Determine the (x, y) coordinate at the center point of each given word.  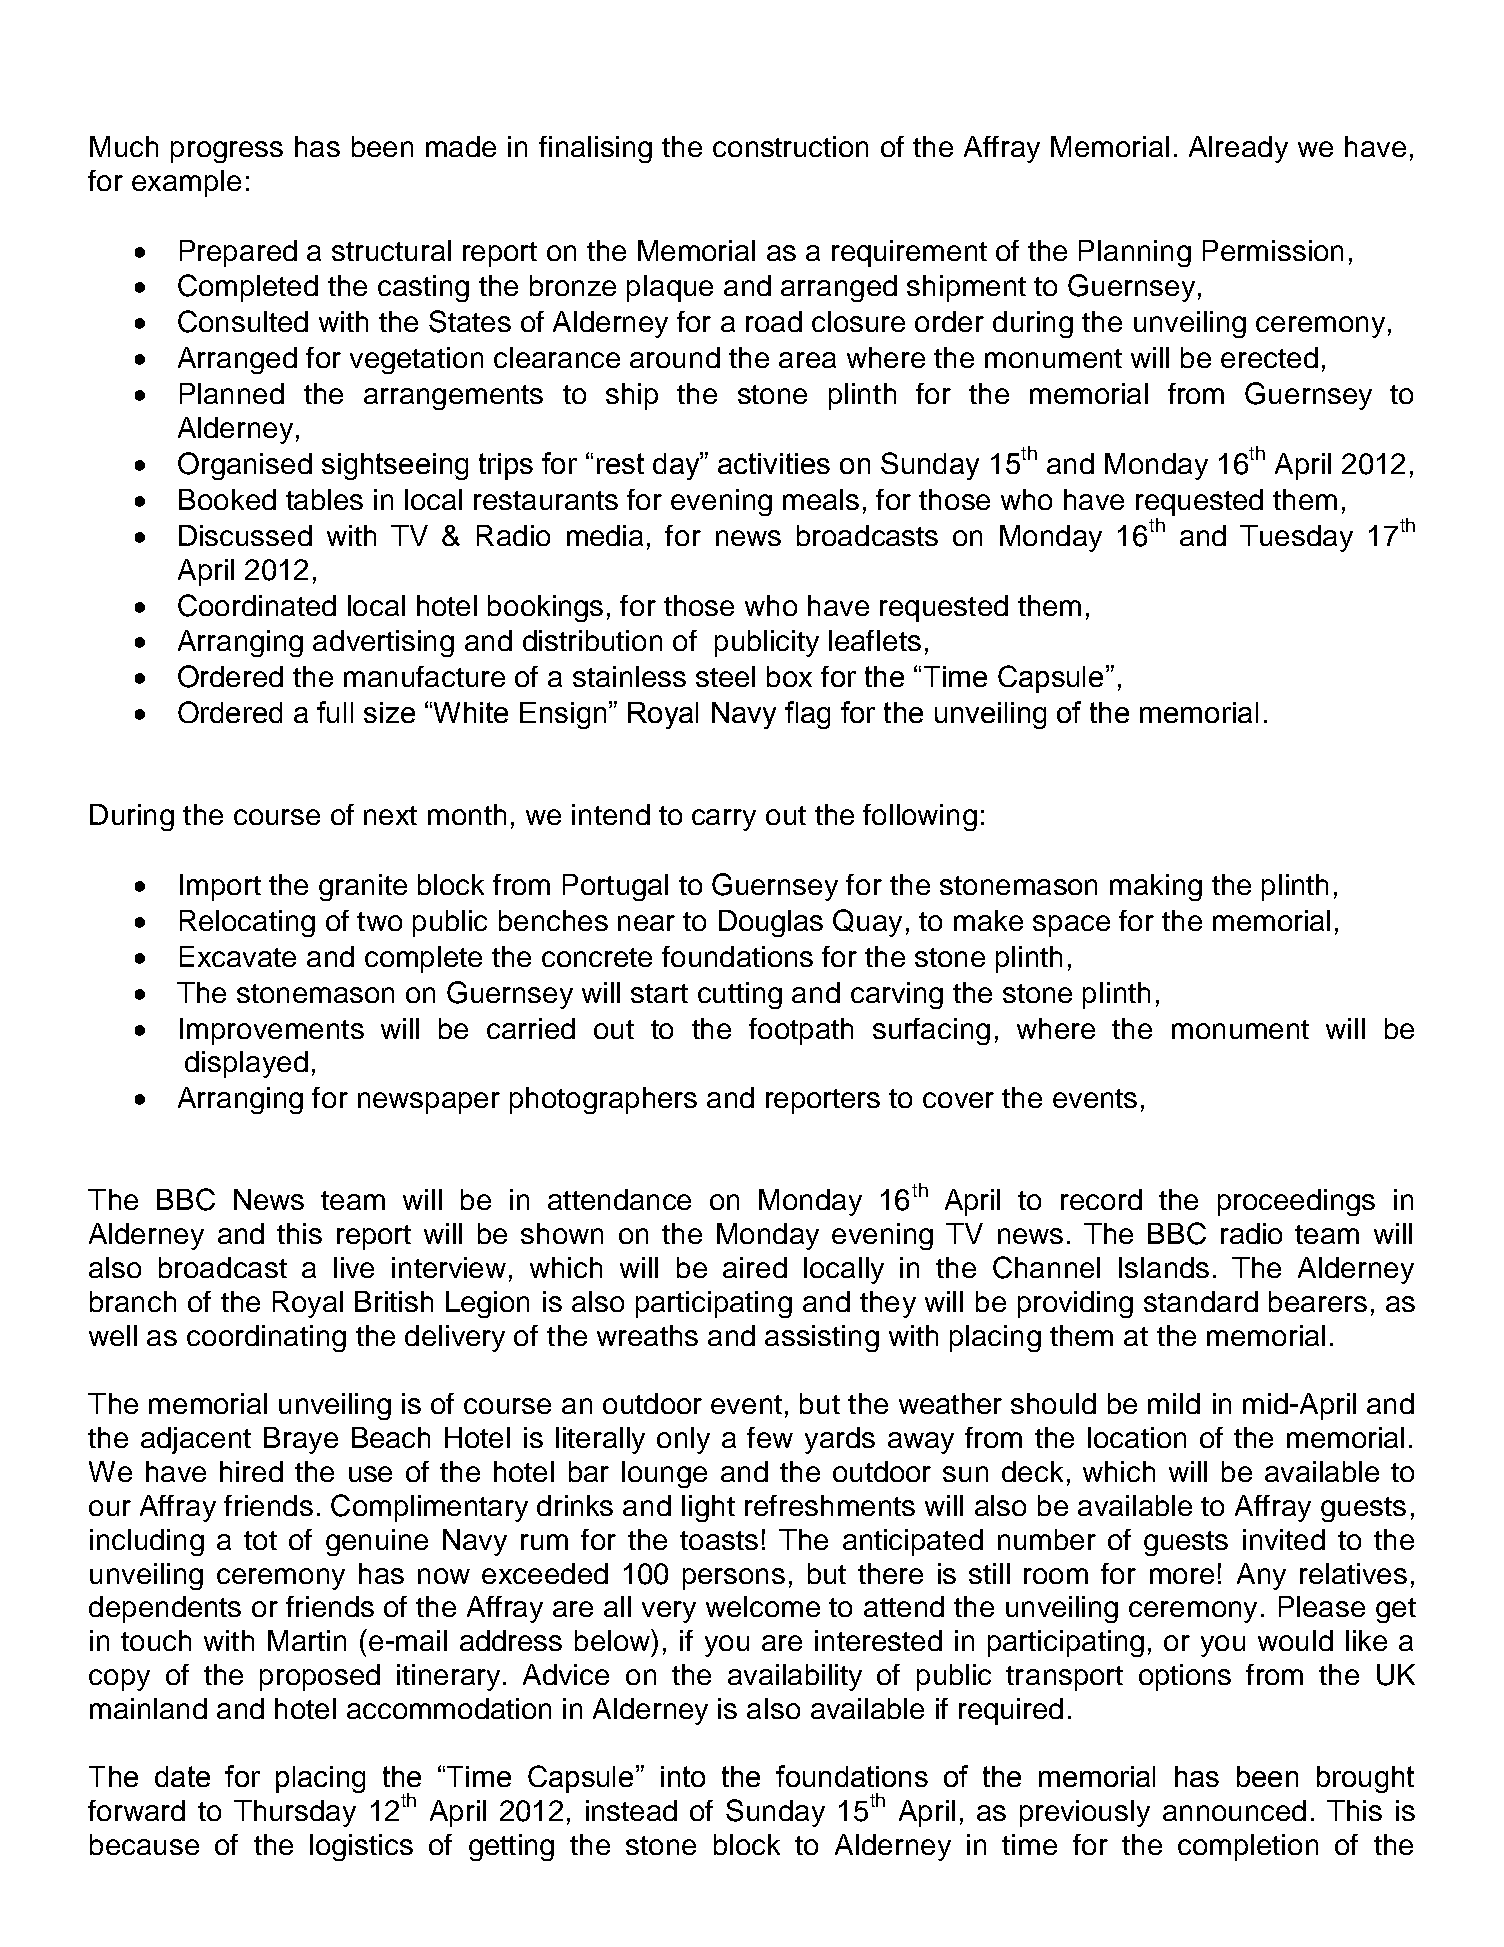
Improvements (272, 1031)
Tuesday (1296, 538)
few (770, 1437)
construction (790, 146)
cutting (740, 995)
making (1156, 887)
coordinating (266, 1338)
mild (1174, 1403)
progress (227, 152)
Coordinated (257, 605)
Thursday (295, 1813)
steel (725, 676)
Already (1238, 149)
